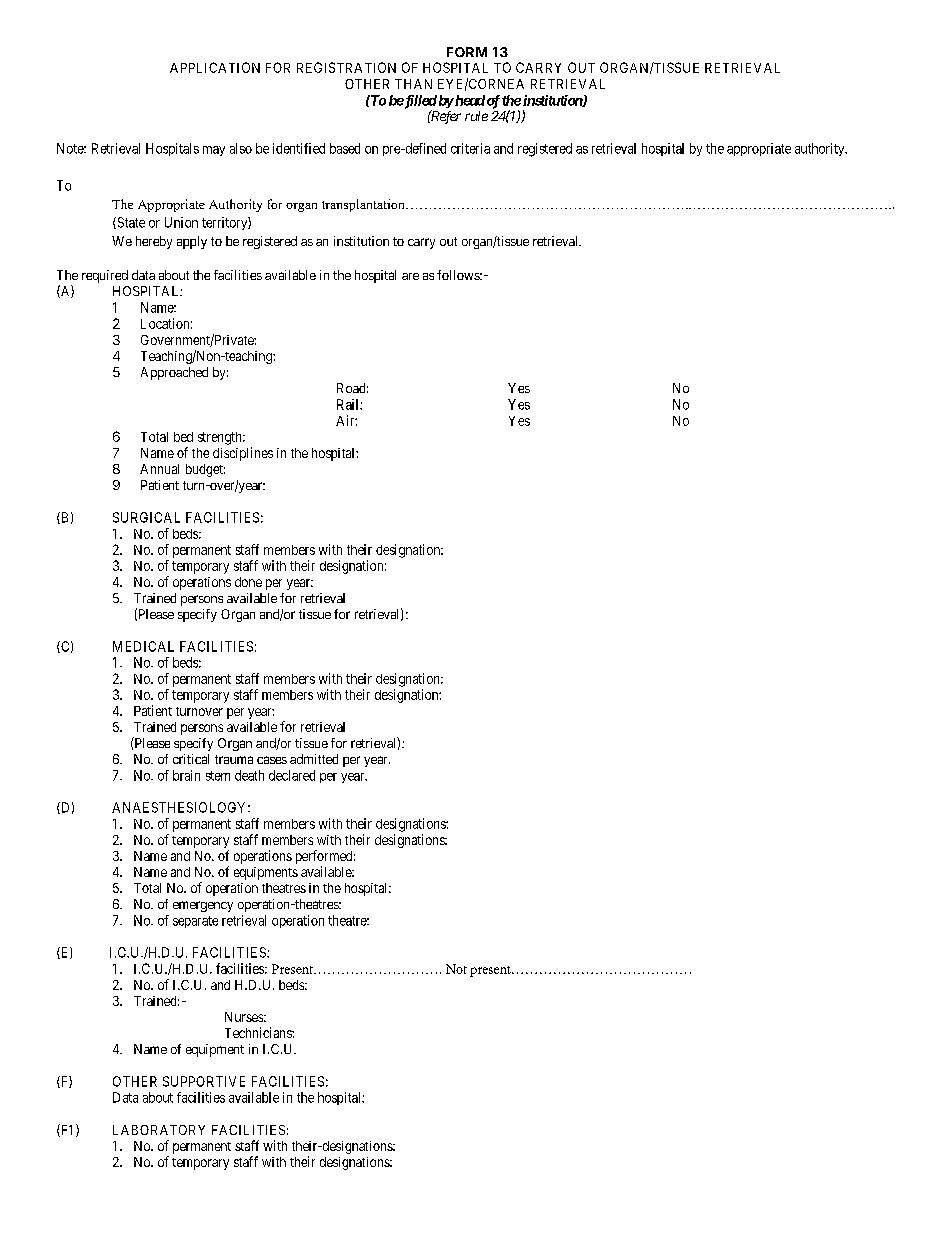  I want to click on hereby, so click(154, 242).
